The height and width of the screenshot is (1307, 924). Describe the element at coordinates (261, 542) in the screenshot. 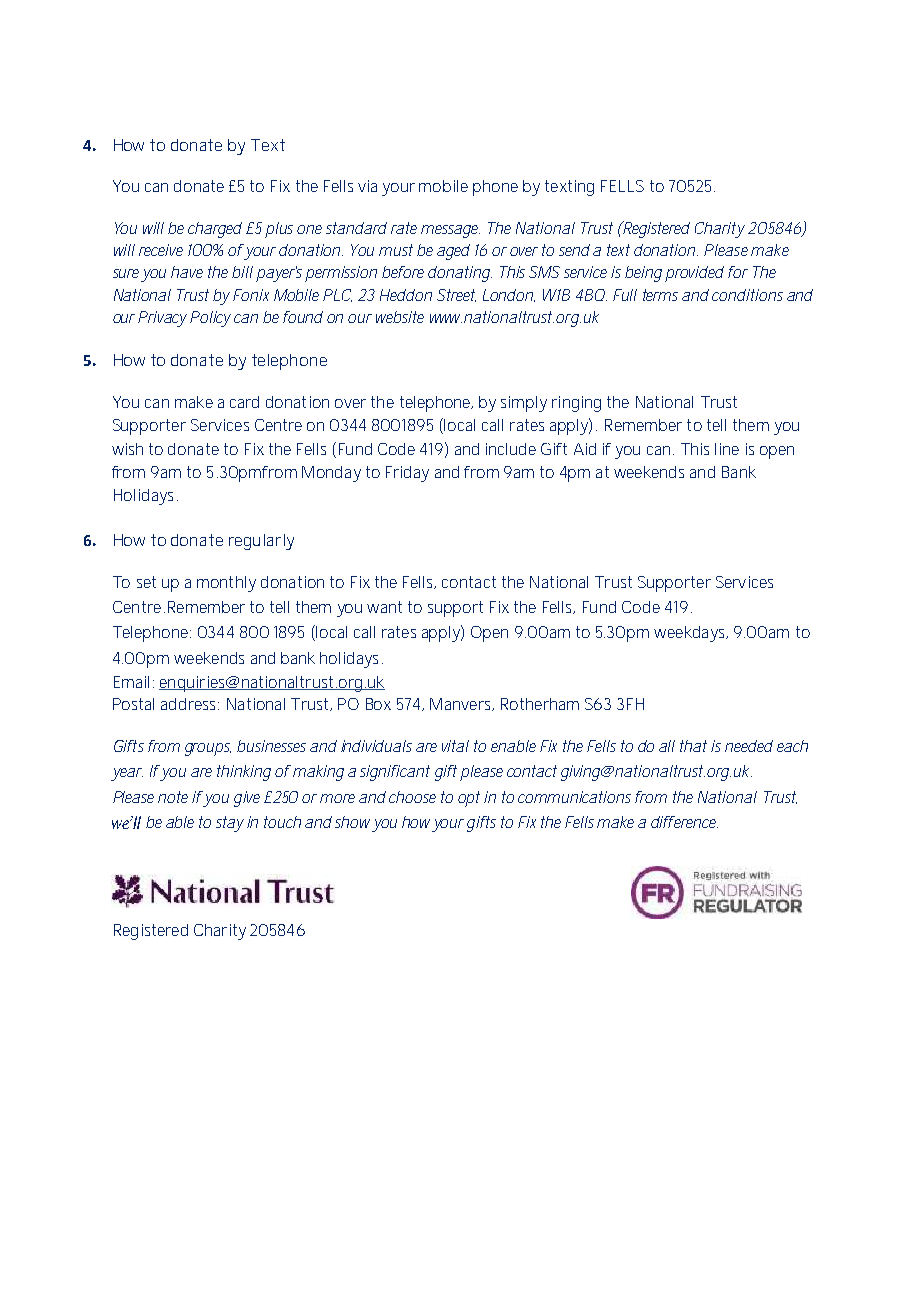

I see `regularly` at that location.
